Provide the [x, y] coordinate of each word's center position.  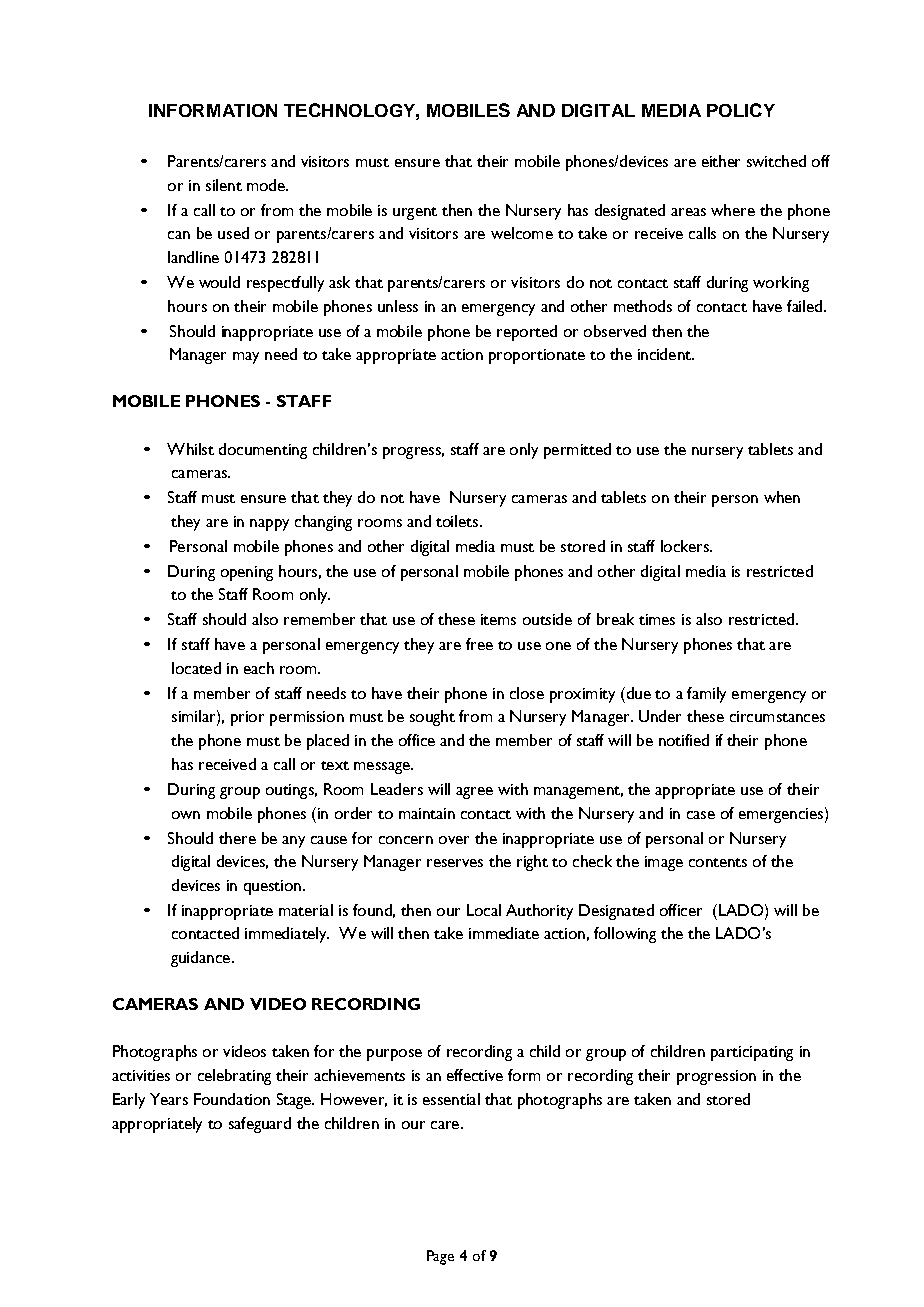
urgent [415, 213]
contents [718, 862]
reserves [455, 863]
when [782, 497]
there [237, 838]
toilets [458, 521]
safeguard [260, 1125]
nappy [269, 525]
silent [224, 185]
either [721, 161]
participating [752, 1053]
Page [440, 1257]
